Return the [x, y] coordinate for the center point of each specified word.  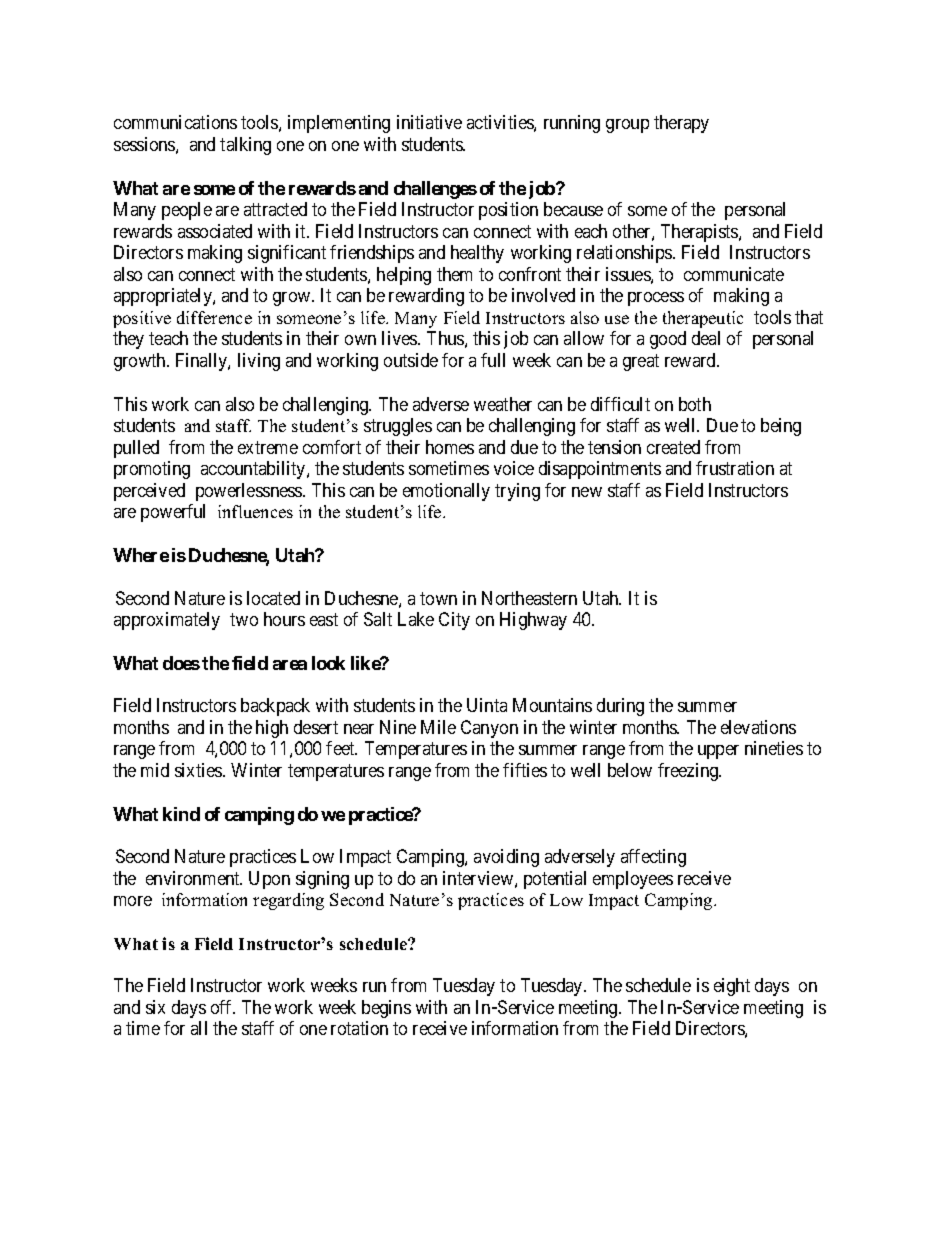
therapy [681, 124]
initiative [429, 122]
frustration [735, 468]
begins [386, 1009]
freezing [689, 772]
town [438, 598]
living [259, 362]
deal [706, 338]
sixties [199, 770]
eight [732, 987]
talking [245, 146]
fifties [525, 770]
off [223, 1007]
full [493, 360]
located [273, 598]
